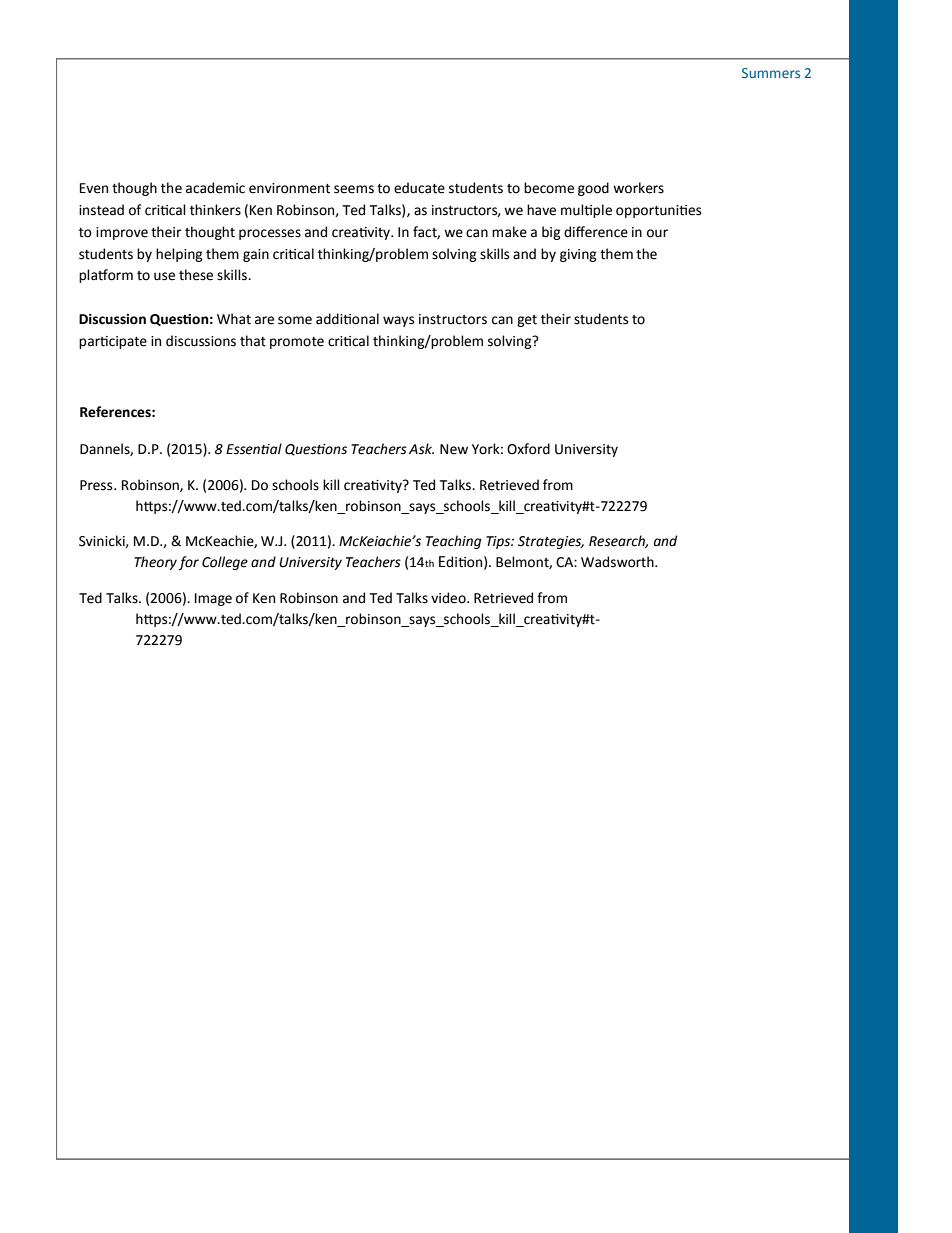 This image has width=952, height=1233. What do you see at coordinates (215, 210) in the image?
I see `thinkers` at bounding box center [215, 210].
